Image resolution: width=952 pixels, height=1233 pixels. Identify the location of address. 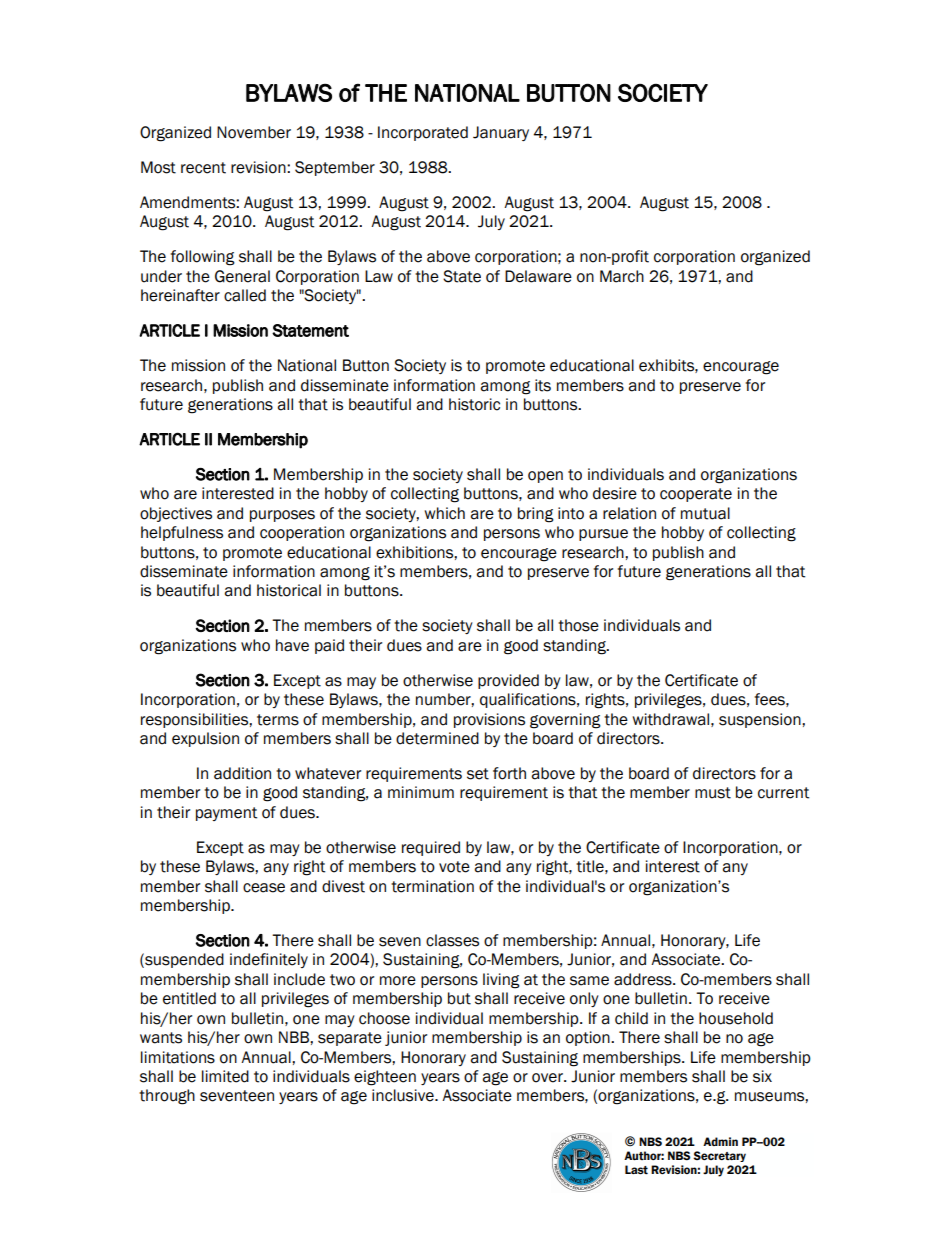
(644, 979).
